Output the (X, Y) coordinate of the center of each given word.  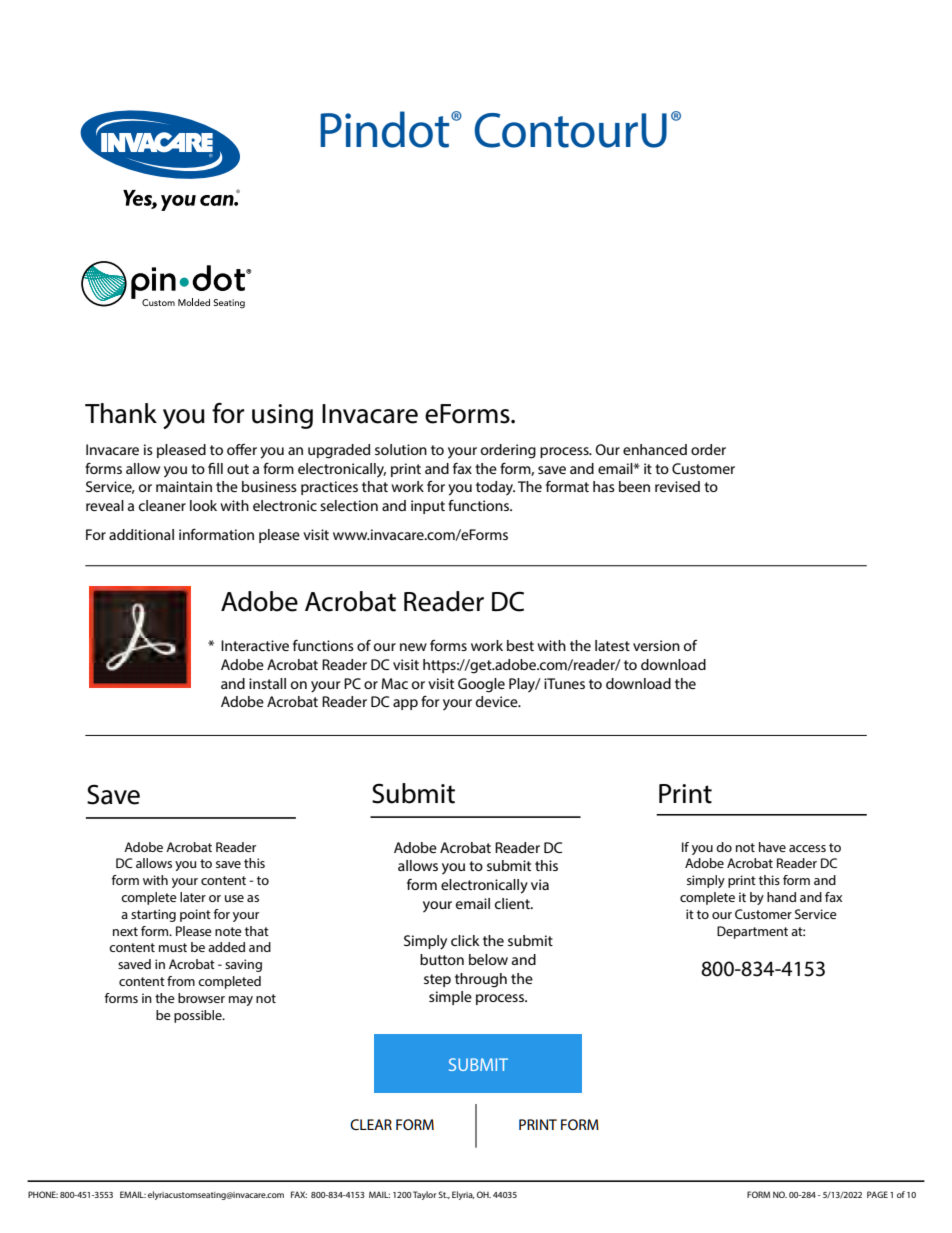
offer (242, 449)
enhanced (655, 449)
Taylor (424, 1195)
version (656, 645)
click (465, 940)
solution (401, 449)
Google (481, 685)
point (195, 915)
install (267, 683)
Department (752, 932)
